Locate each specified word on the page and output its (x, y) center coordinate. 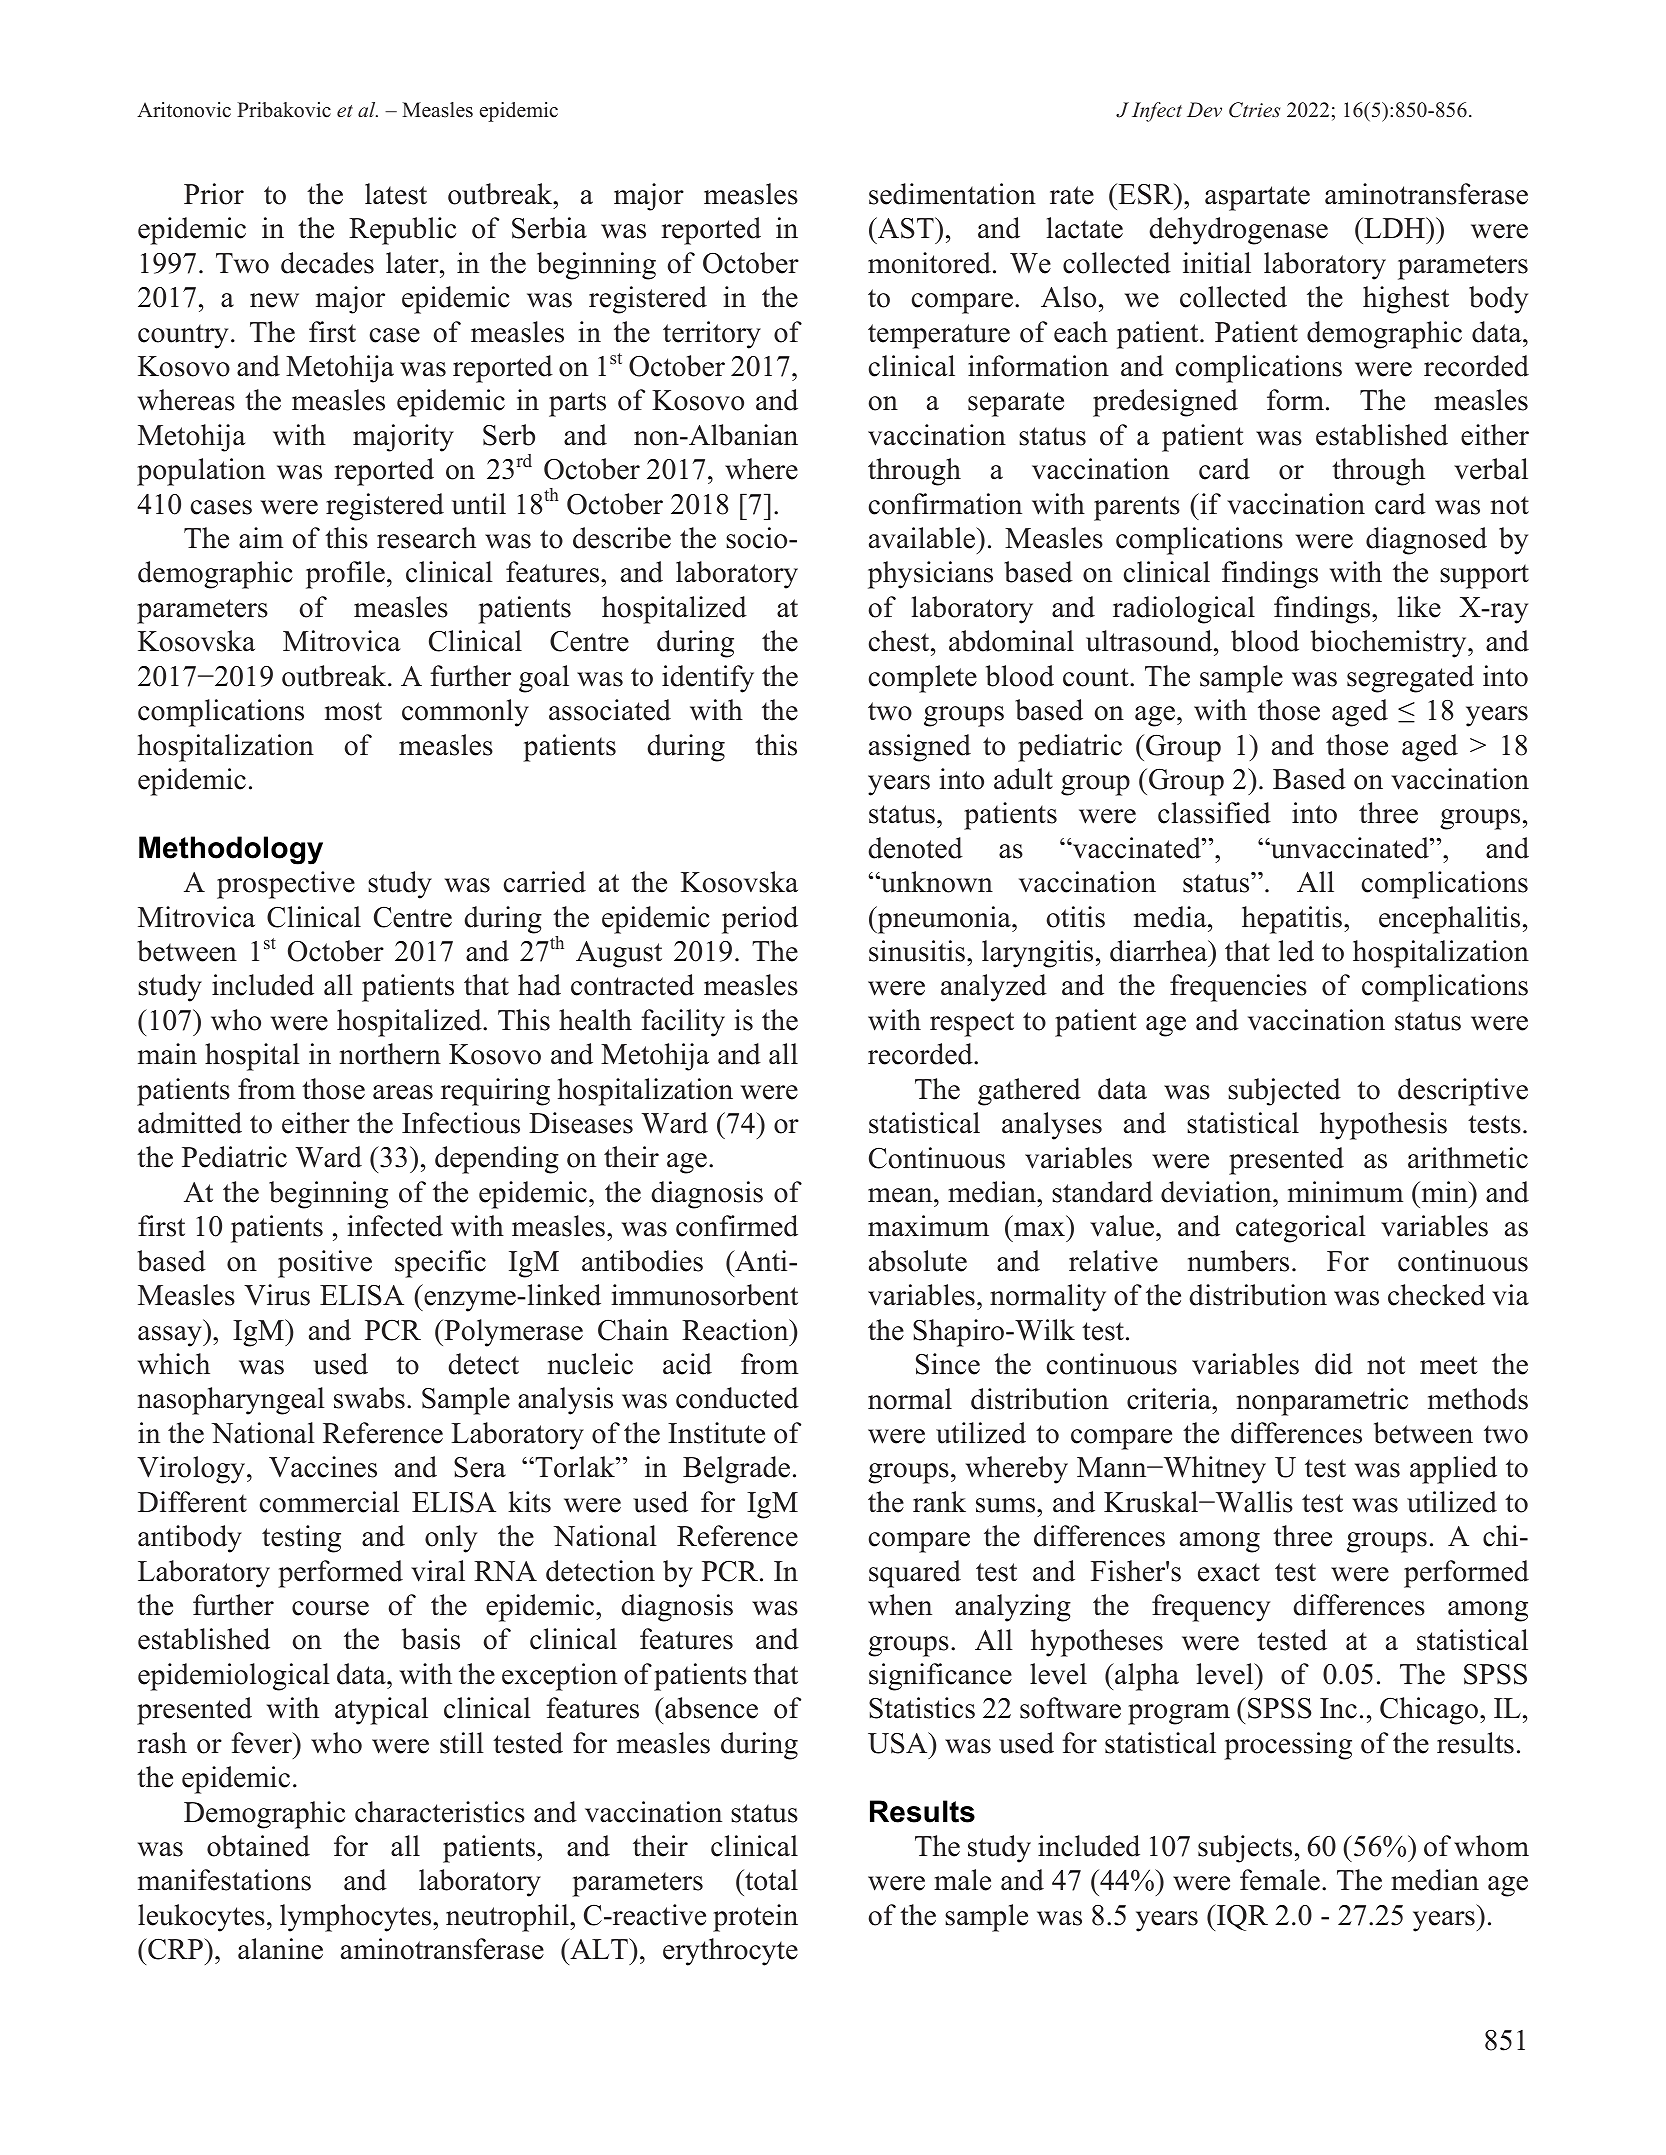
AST (906, 228)
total (770, 1880)
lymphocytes (357, 1918)
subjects (1245, 1849)
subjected (1284, 1092)
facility (683, 1023)
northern (390, 1054)
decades (327, 263)
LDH (1394, 227)
